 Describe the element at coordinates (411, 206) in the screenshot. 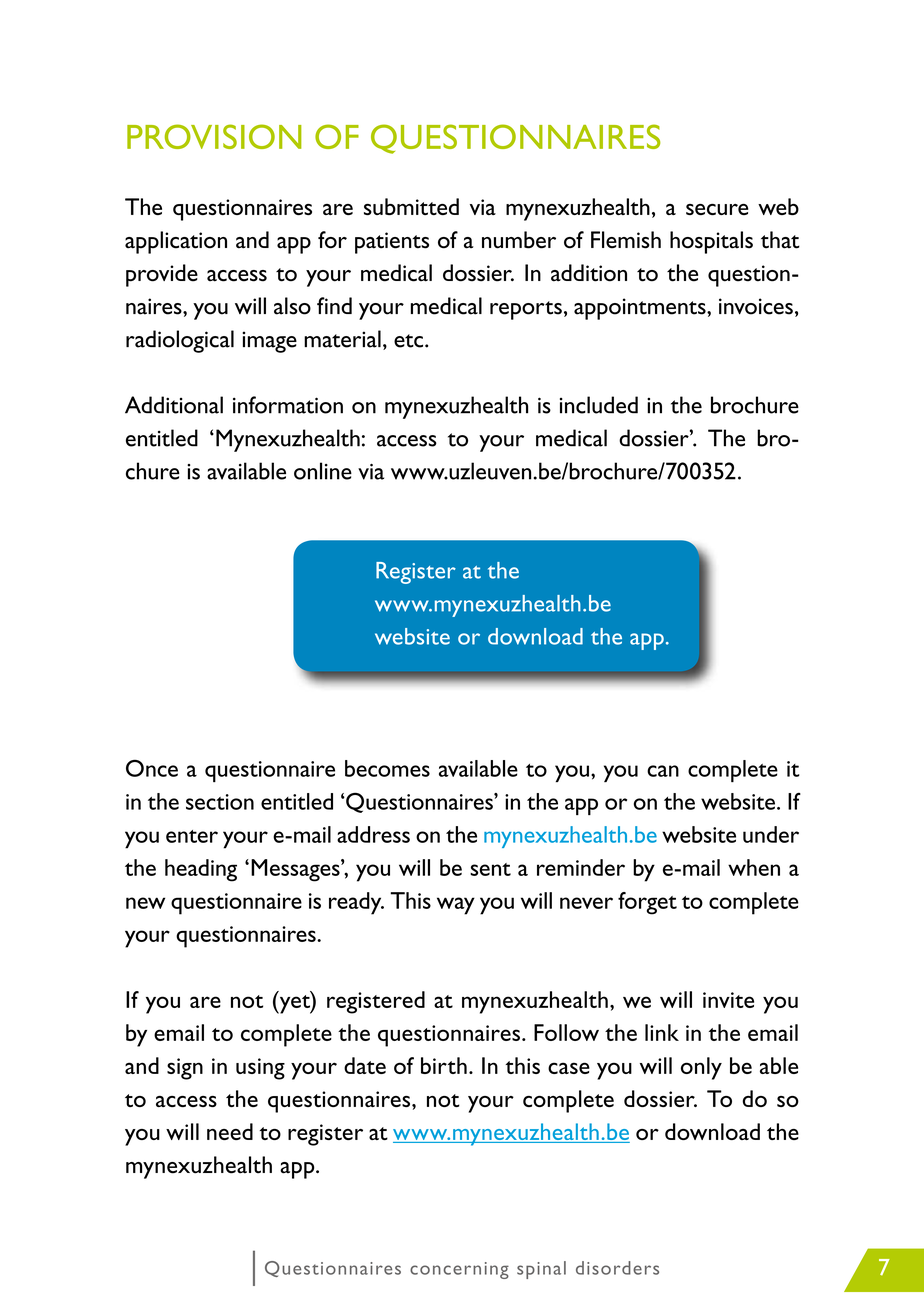

I see `submitted` at that location.
